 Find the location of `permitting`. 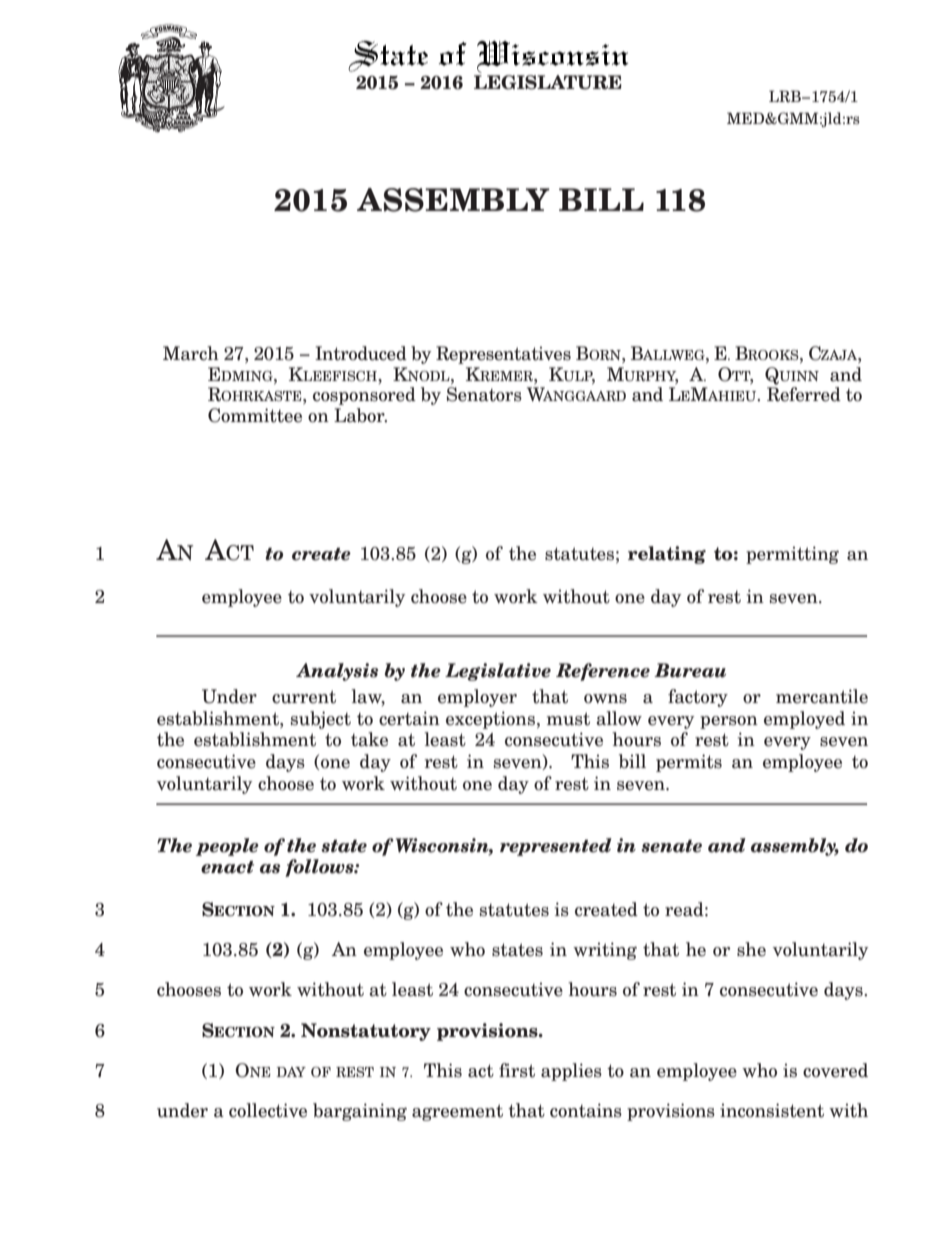

permitting is located at coordinates (792, 555).
